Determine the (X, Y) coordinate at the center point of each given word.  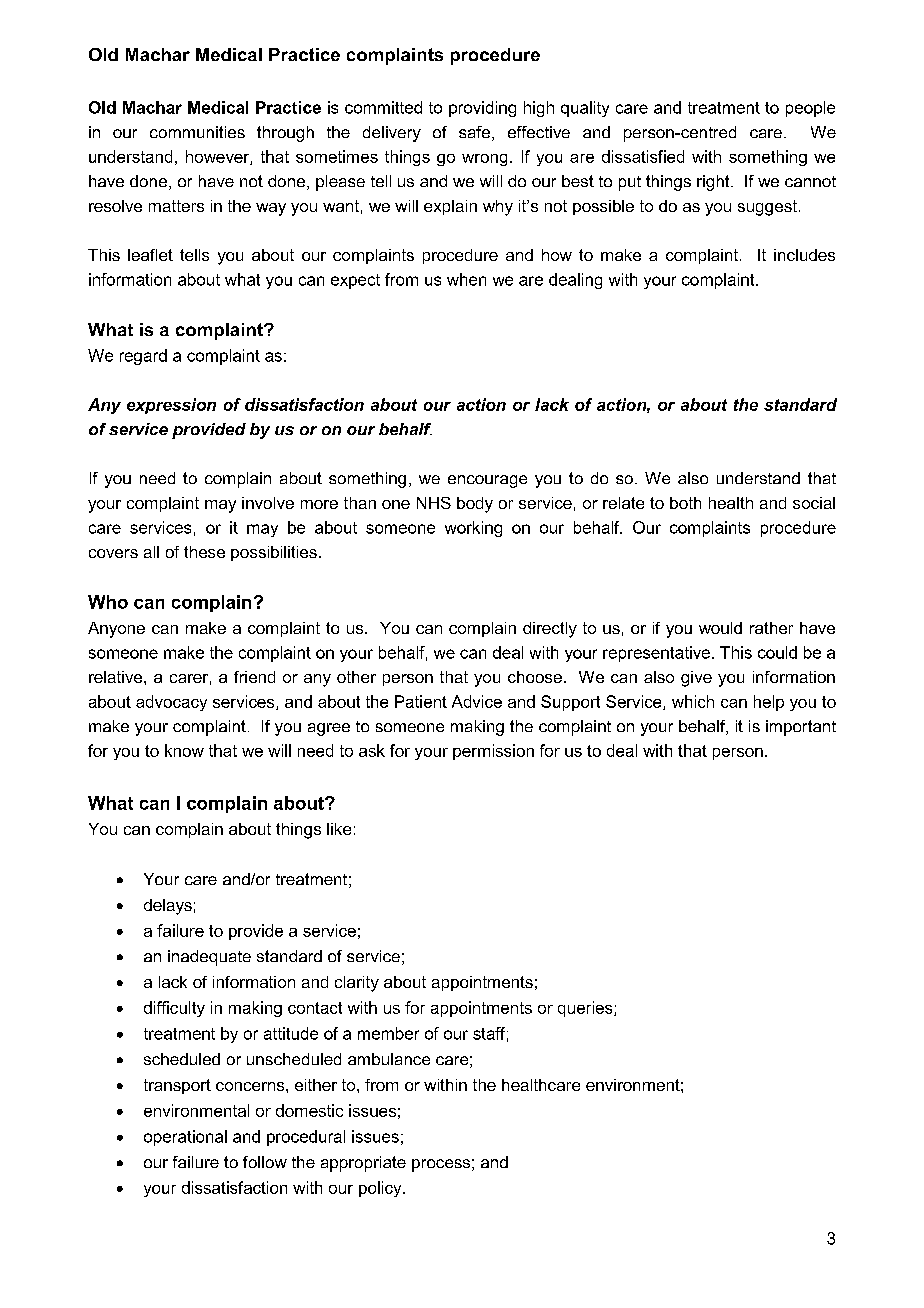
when (466, 279)
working (473, 529)
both (685, 503)
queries (586, 1009)
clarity (357, 984)
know (184, 750)
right (714, 183)
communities (197, 132)
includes (804, 255)
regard (143, 357)
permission (493, 752)
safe (476, 133)
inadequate (209, 958)
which (693, 701)
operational (185, 1138)
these (204, 552)
